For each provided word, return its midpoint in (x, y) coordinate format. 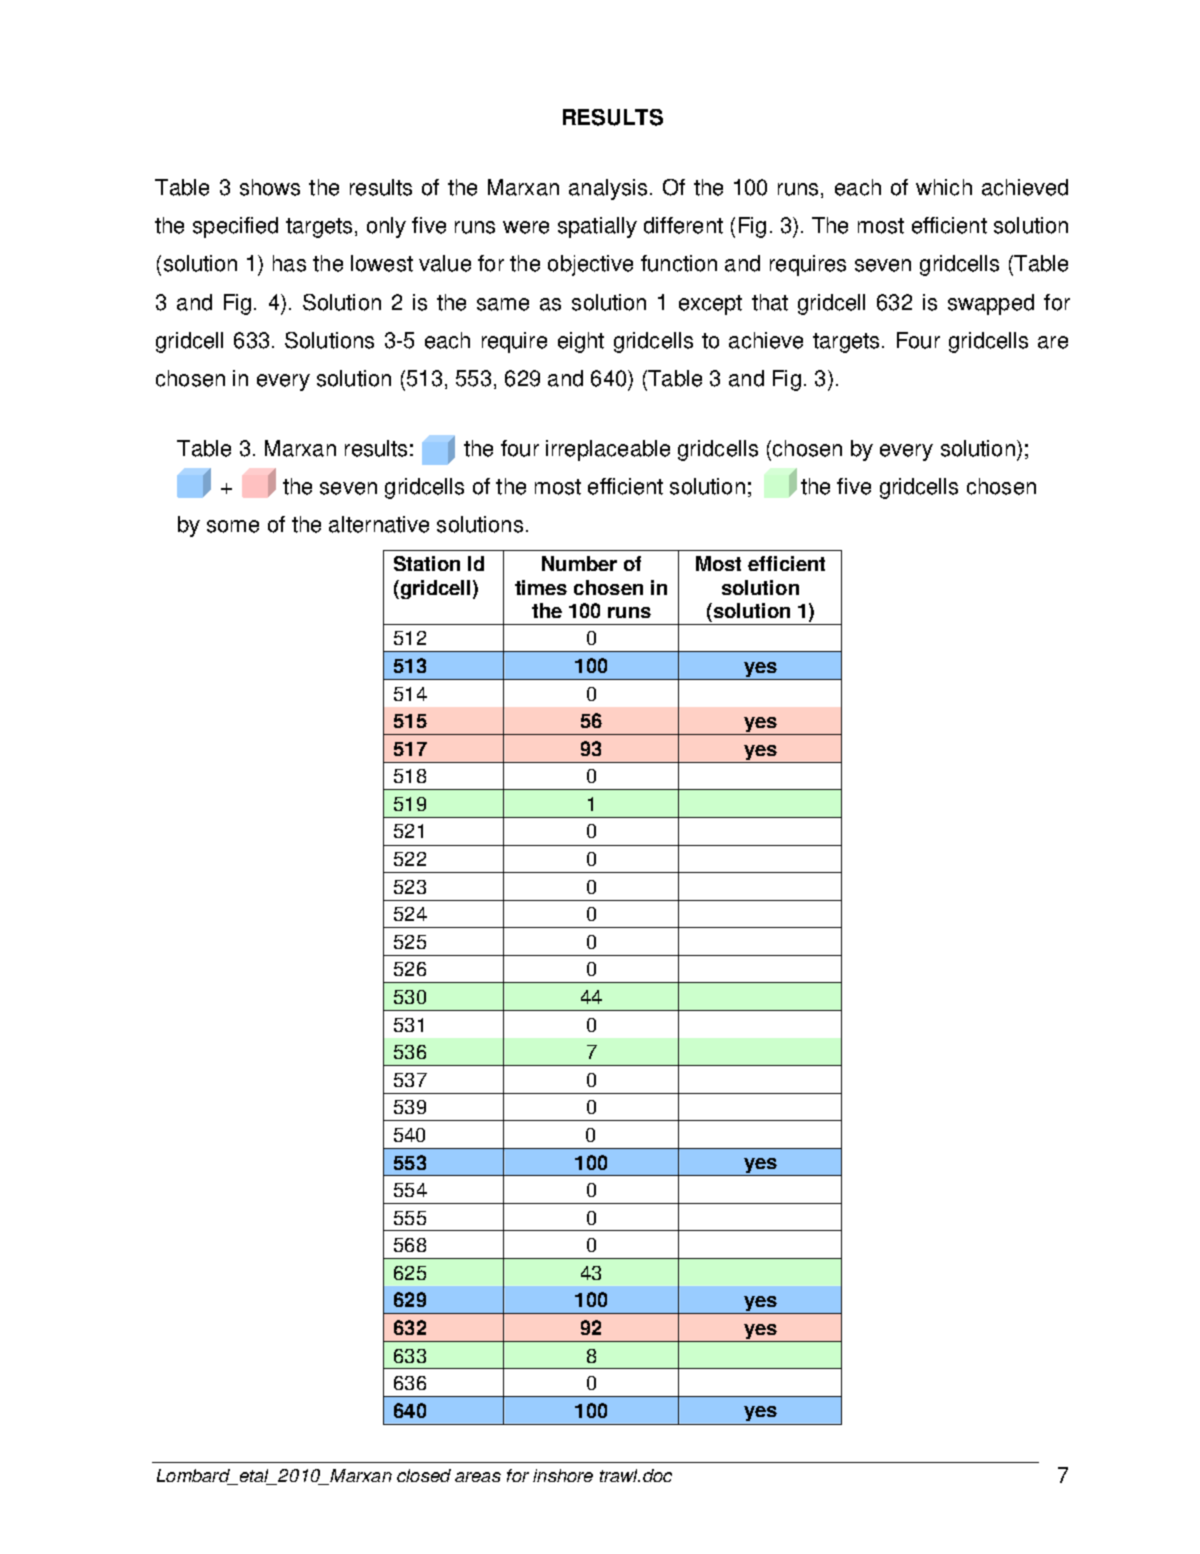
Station (427, 563)
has (289, 263)
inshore (563, 1475)
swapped (991, 304)
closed (424, 1475)
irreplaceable (608, 450)
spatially (597, 227)
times (541, 587)
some (233, 526)
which (944, 187)
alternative (379, 524)
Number (579, 563)
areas (478, 1477)
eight (581, 342)
